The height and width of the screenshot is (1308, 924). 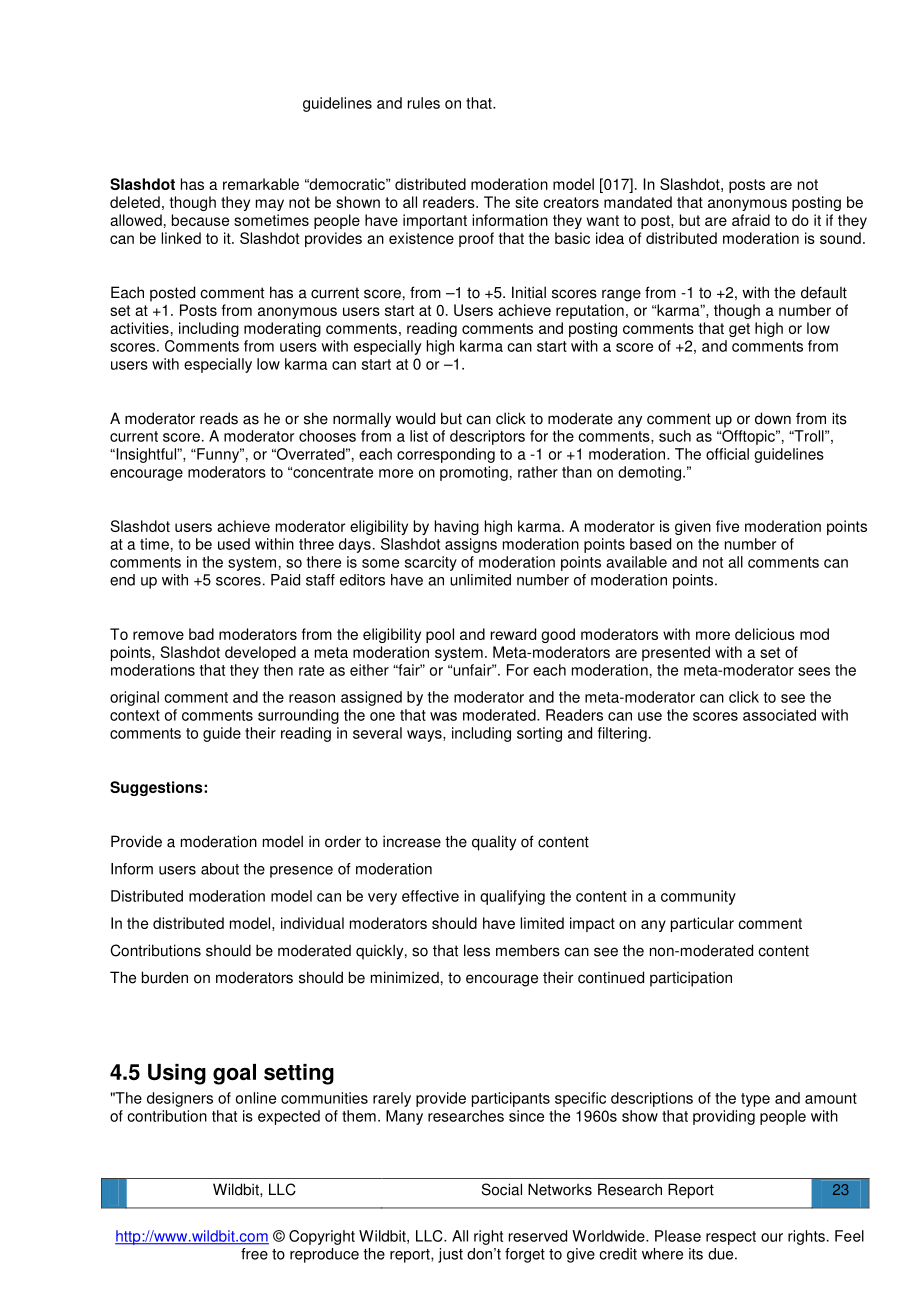 I want to click on associated, so click(x=779, y=715).
